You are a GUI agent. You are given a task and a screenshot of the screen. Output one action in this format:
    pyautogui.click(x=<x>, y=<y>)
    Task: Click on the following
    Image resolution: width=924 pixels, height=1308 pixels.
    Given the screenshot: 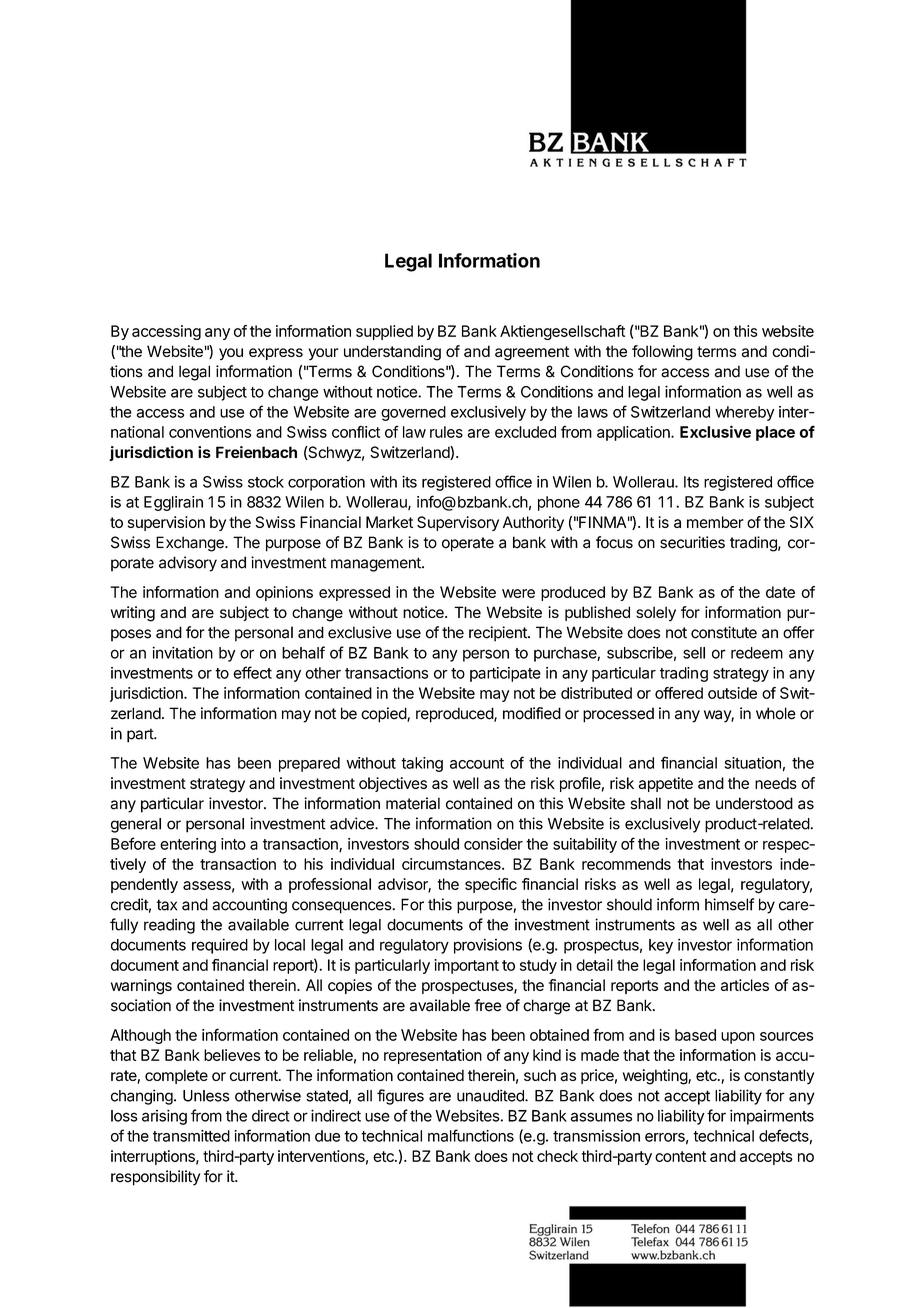 What is the action you would take?
    pyautogui.click(x=662, y=353)
